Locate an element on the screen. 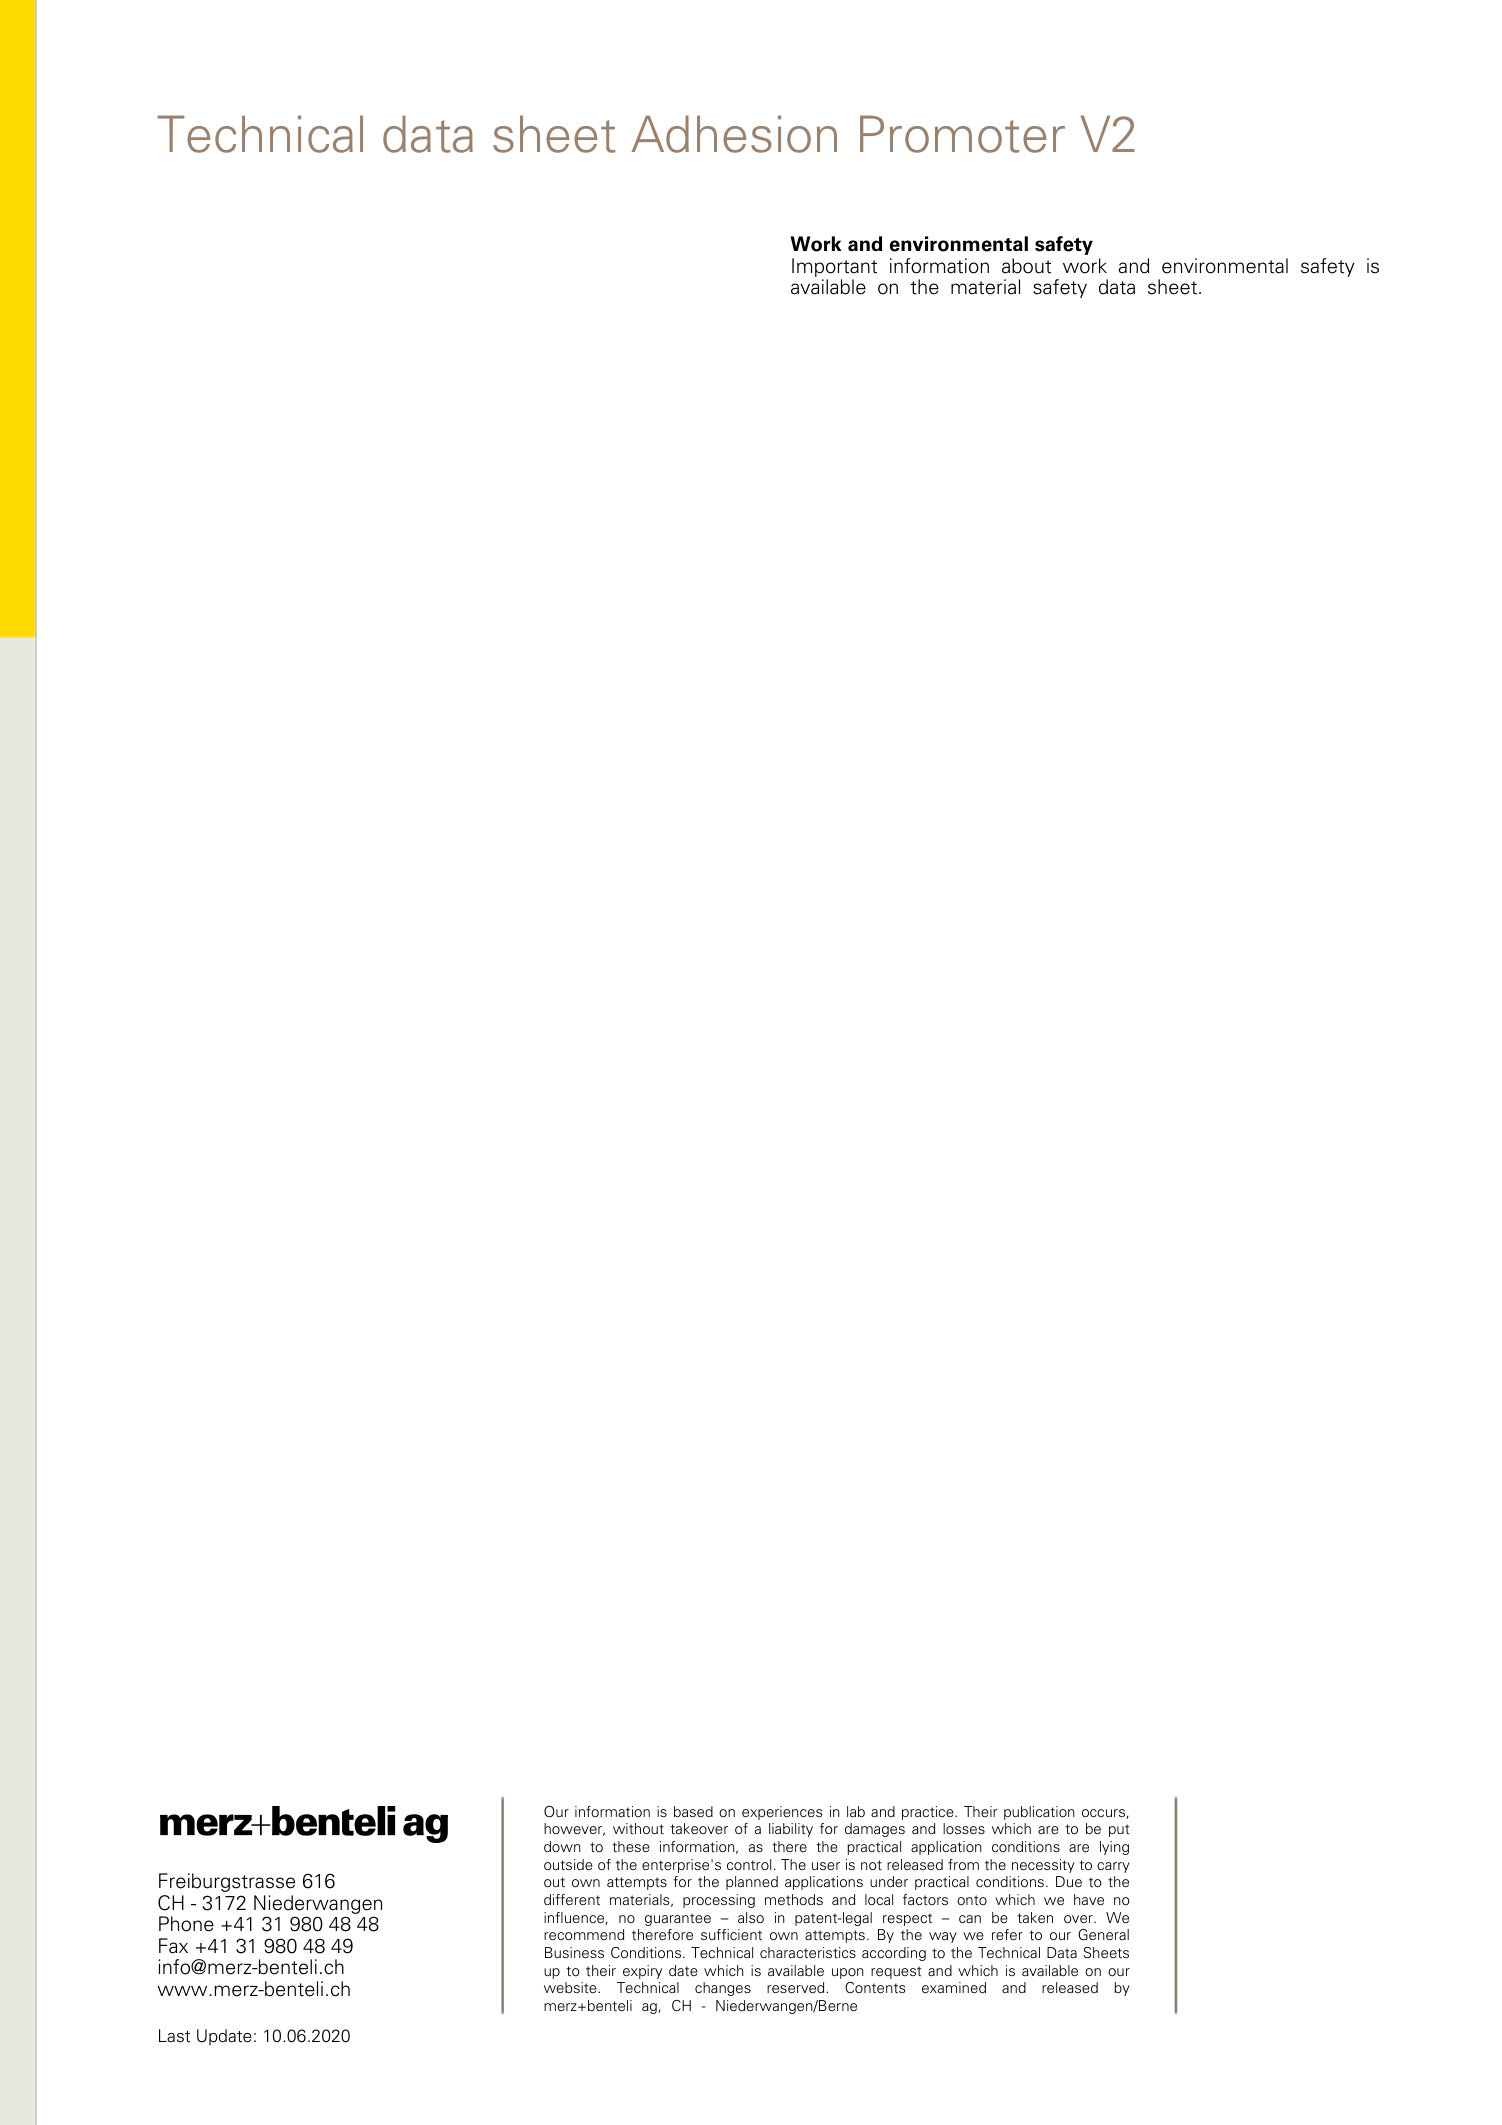 The width and height of the screenshot is (1502, 2125). publication is located at coordinates (1039, 1813).
